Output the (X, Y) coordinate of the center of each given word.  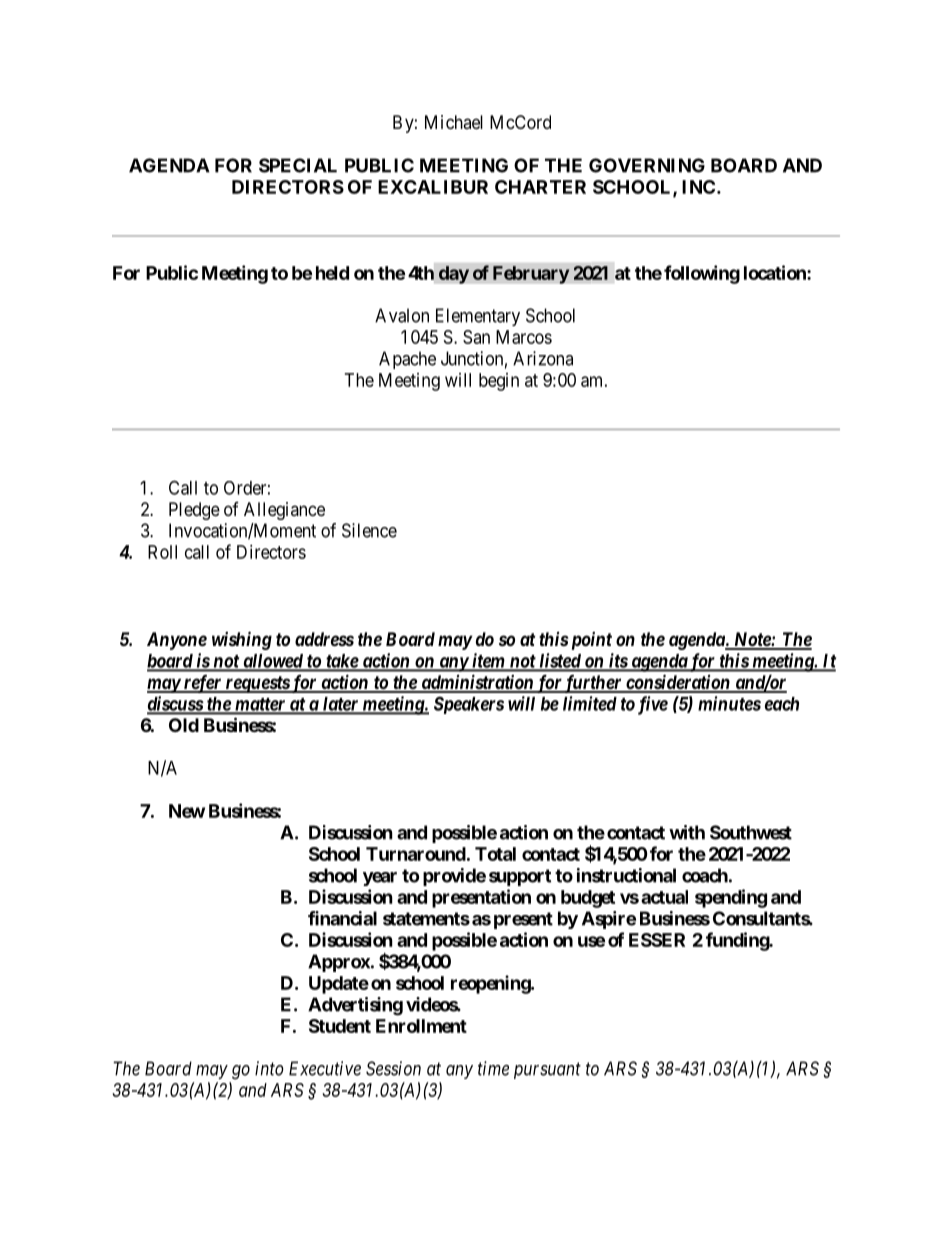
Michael (454, 122)
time (493, 1068)
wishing (242, 640)
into (269, 1068)
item (488, 661)
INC (700, 187)
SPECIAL (298, 165)
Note (752, 640)
